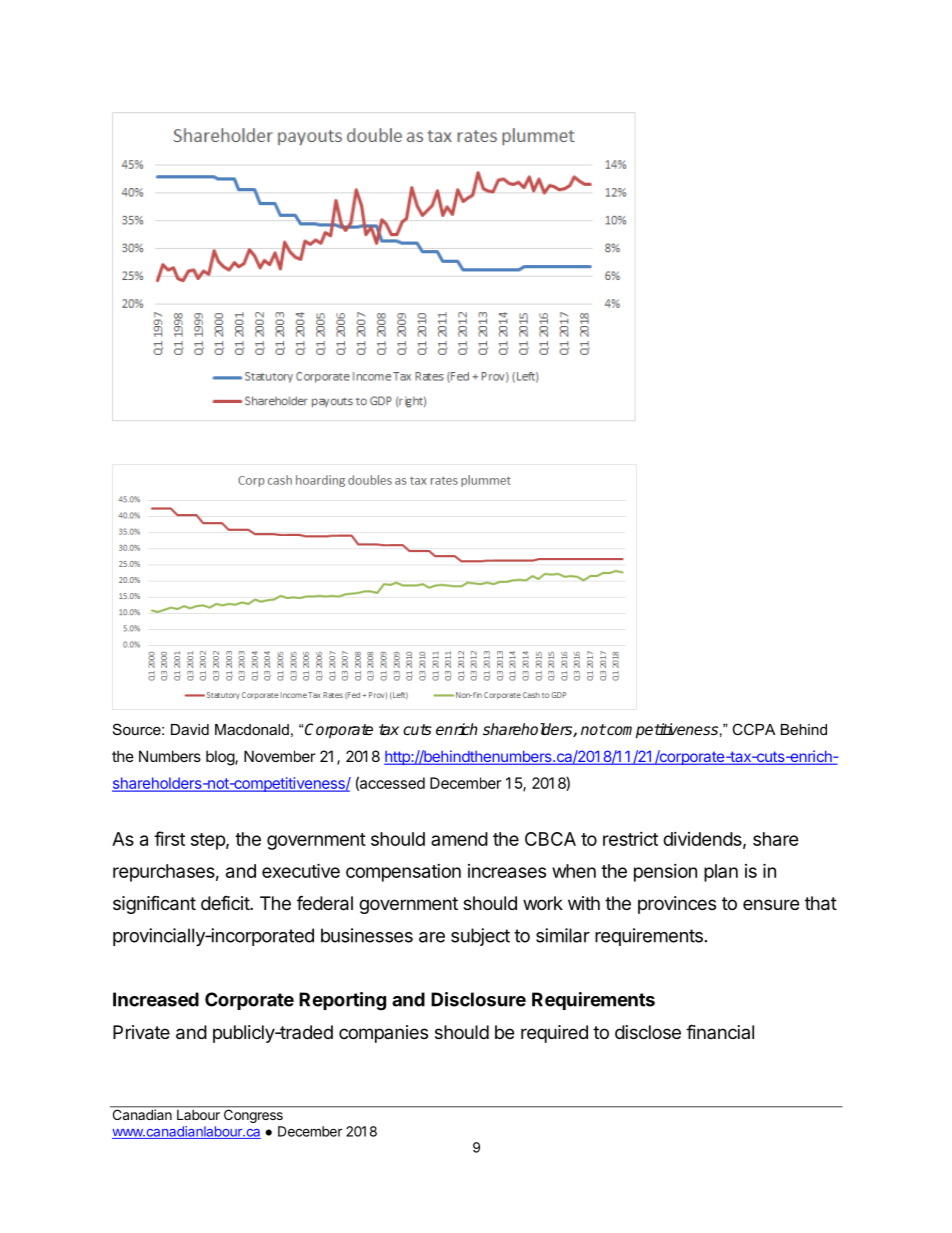 This screenshot has height=1233, width=952. Describe the element at coordinates (301, 870) in the screenshot. I see `executive` at that location.
